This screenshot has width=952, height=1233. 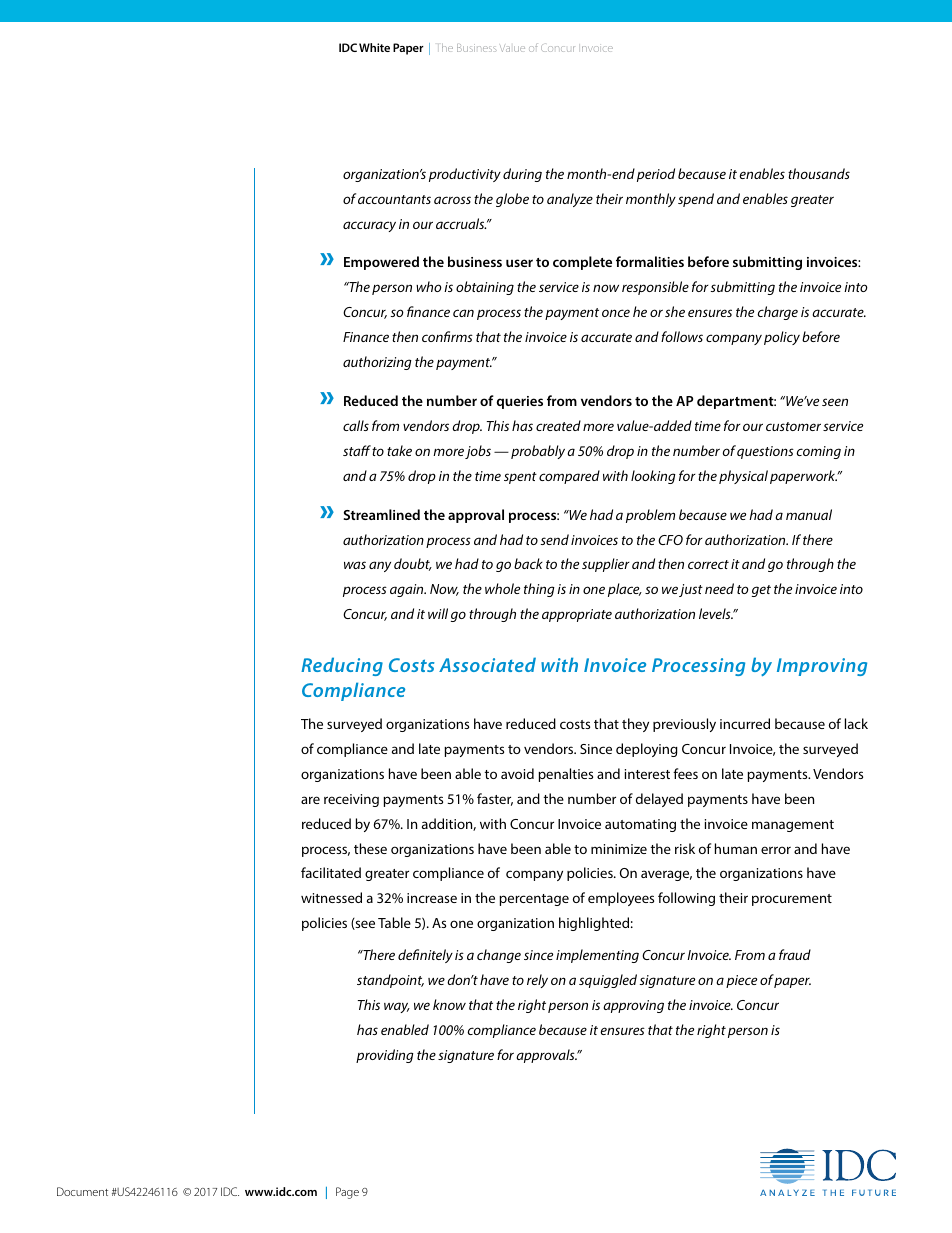 I want to click on productivity, so click(x=465, y=175).
